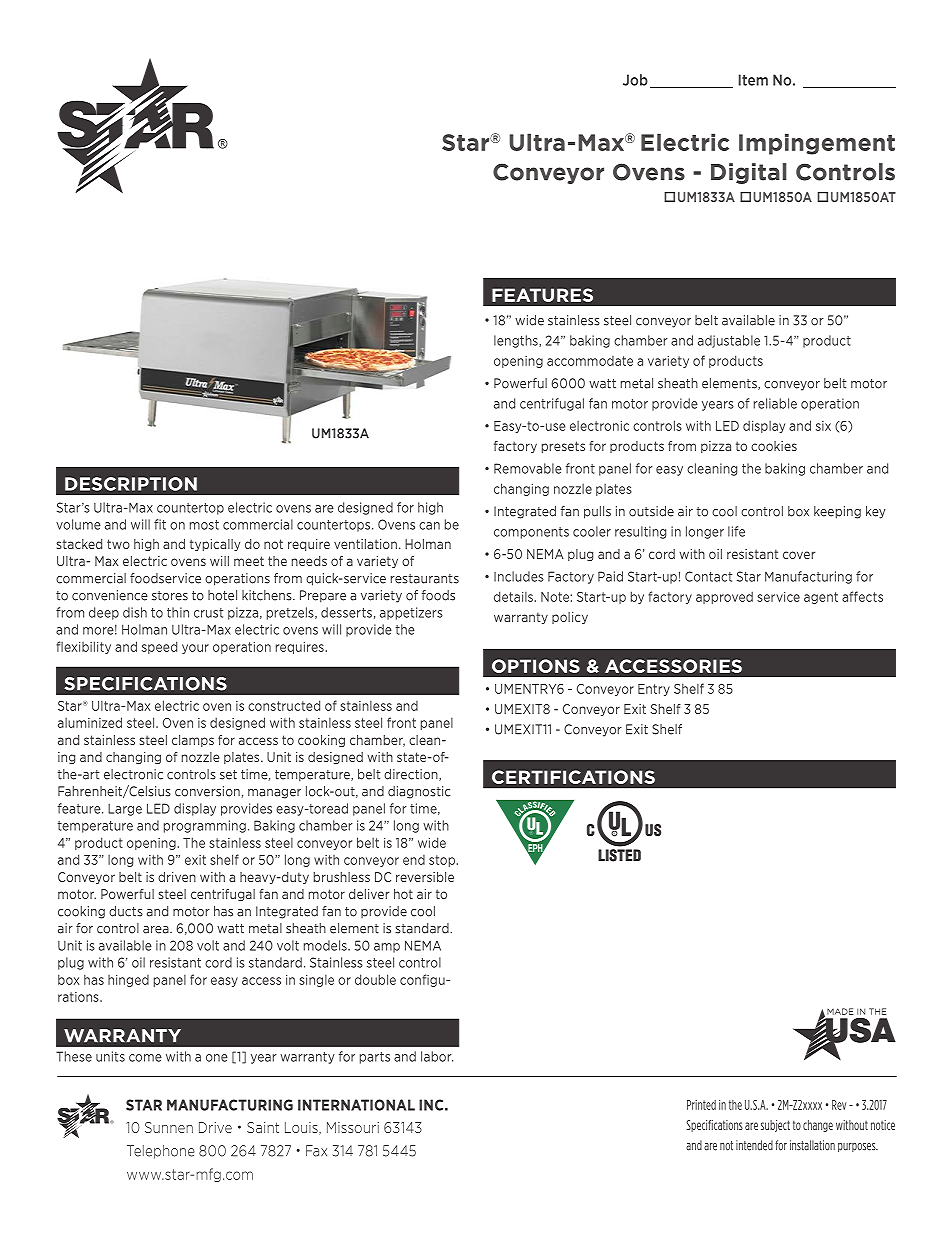 The image size is (952, 1233). Describe the element at coordinates (161, 1152) in the document. I see `Telephone` at that location.
